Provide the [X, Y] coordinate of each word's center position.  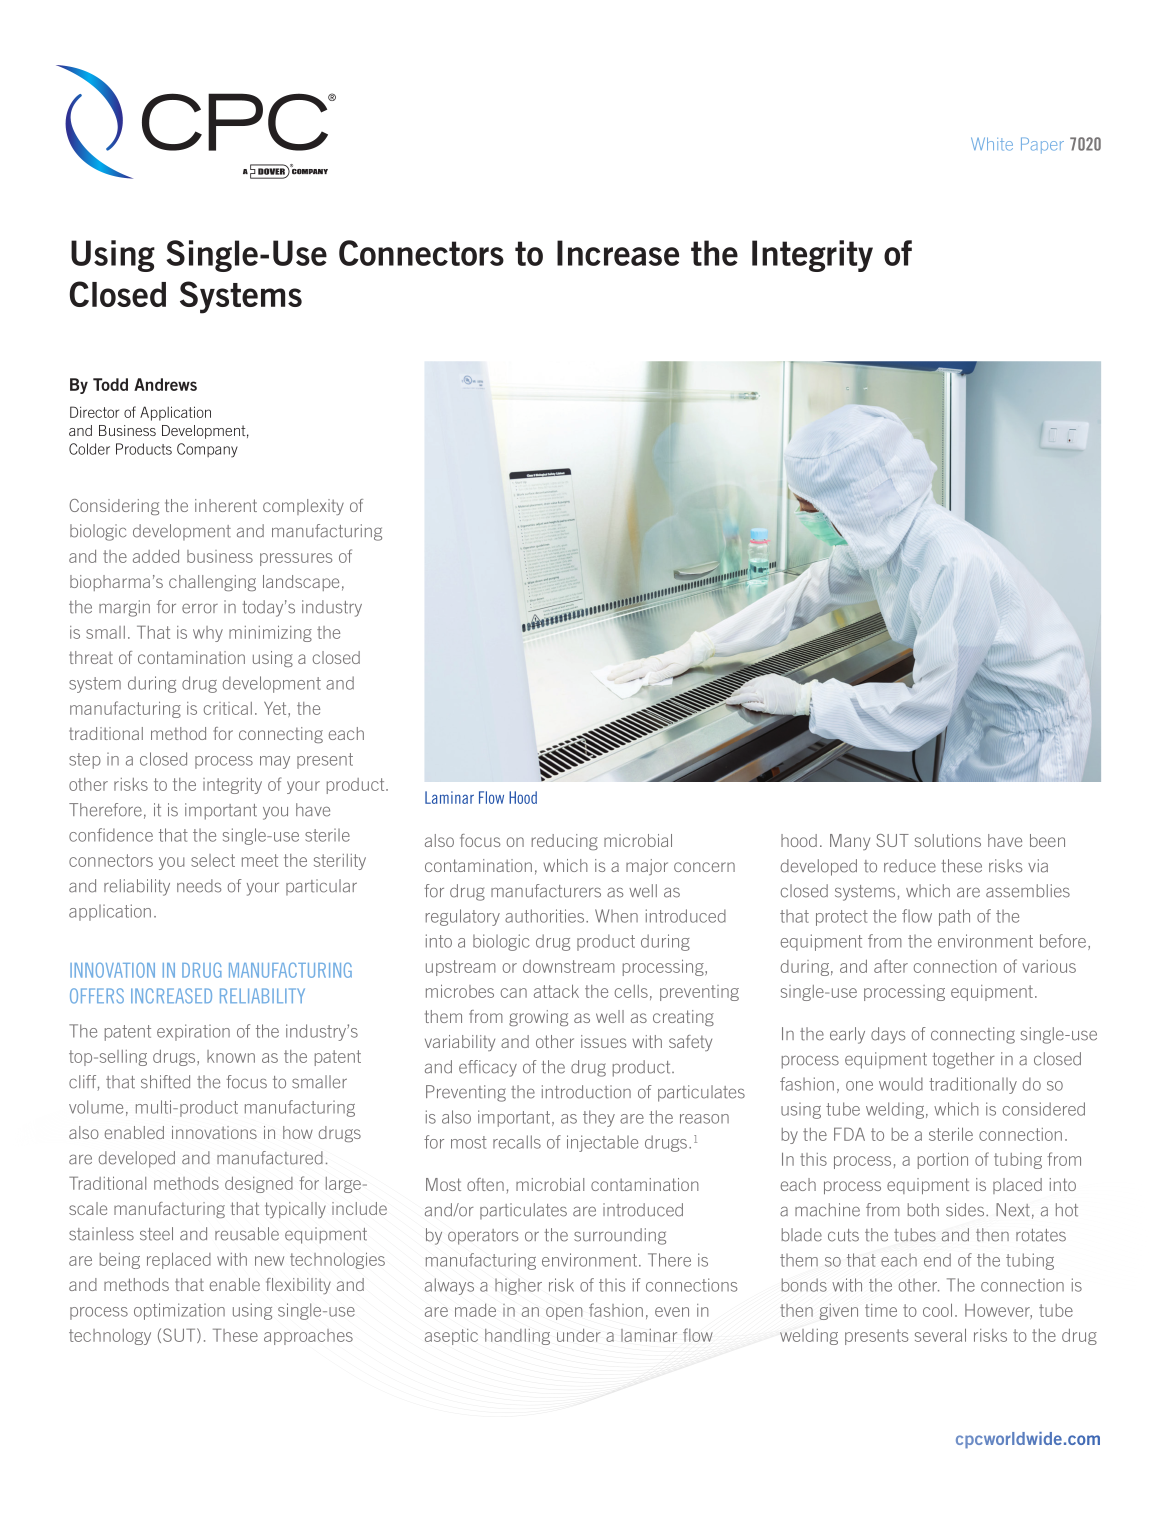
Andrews [165, 384]
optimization [179, 1311]
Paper [1042, 145]
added [156, 556]
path [954, 917]
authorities [546, 916]
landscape [301, 583]
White [992, 144]
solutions [948, 840]
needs [199, 886]
